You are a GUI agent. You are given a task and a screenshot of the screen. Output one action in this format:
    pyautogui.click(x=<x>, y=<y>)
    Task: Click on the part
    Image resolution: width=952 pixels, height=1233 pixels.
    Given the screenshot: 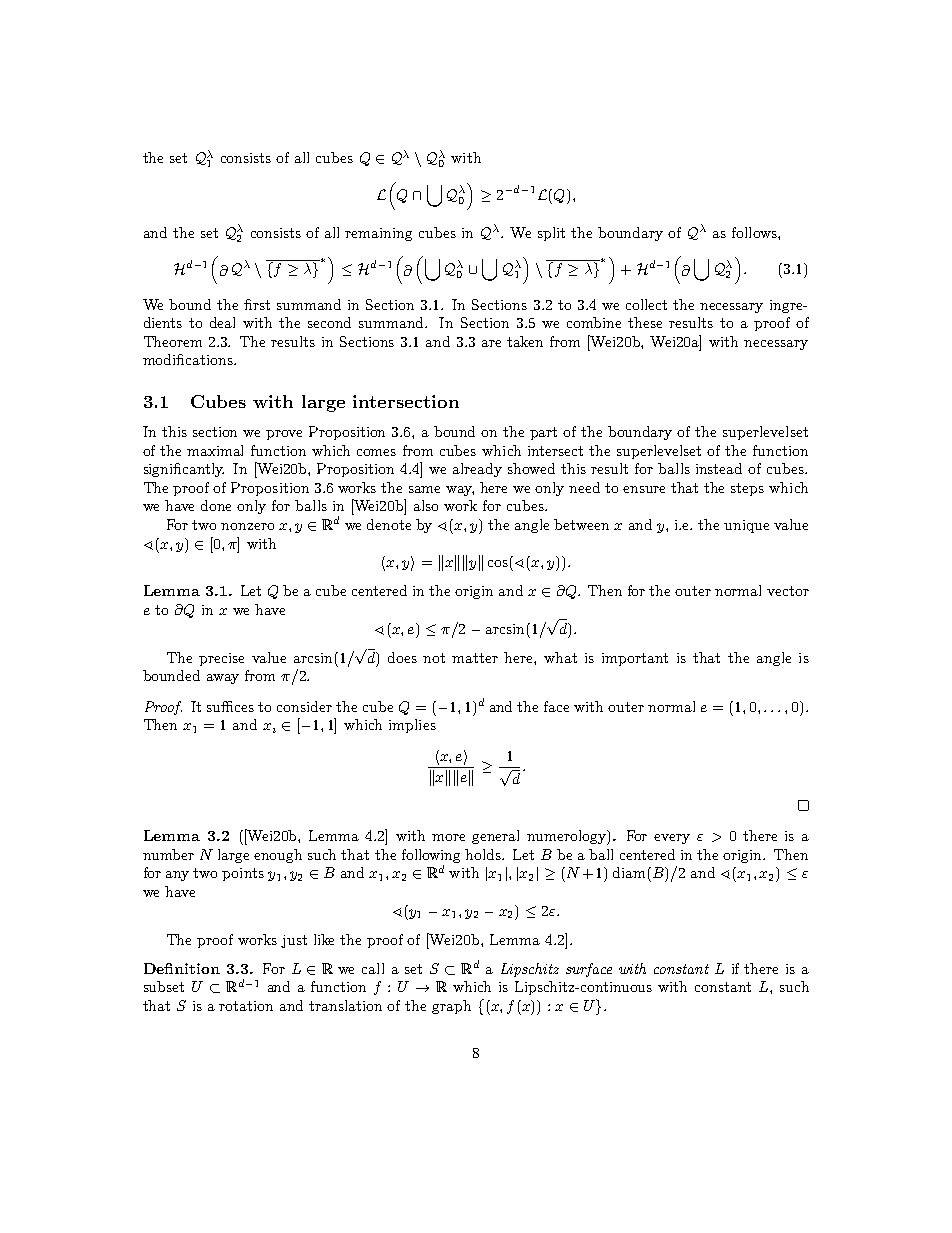 What is the action you would take?
    pyautogui.click(x=543, y=433)
